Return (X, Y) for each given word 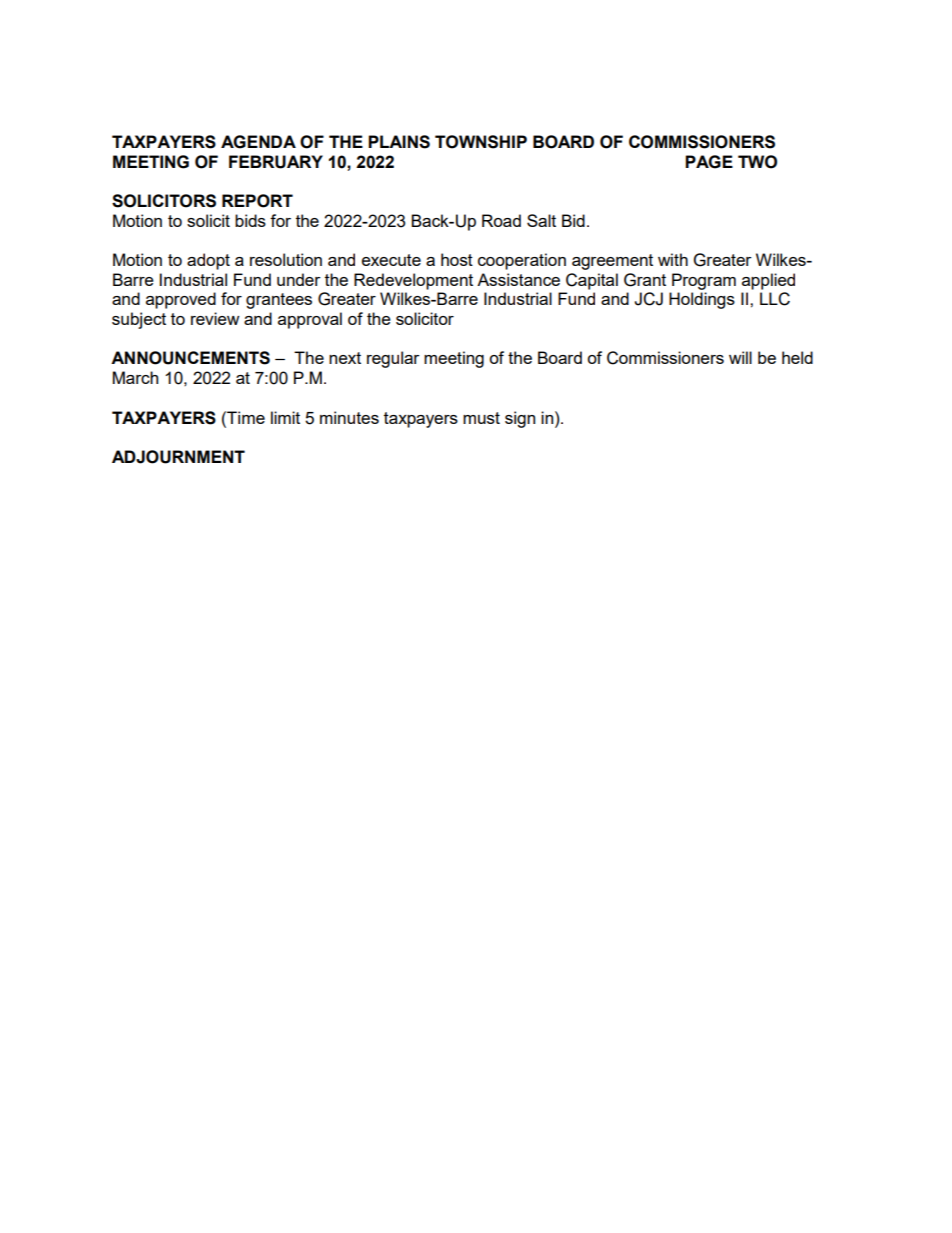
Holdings (702, 300)
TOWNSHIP (481, 142)
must (481, 418)
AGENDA (258, 142)
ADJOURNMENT (178, 457)
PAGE (709, 162)
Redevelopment (413, 281)
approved (181, 300)
